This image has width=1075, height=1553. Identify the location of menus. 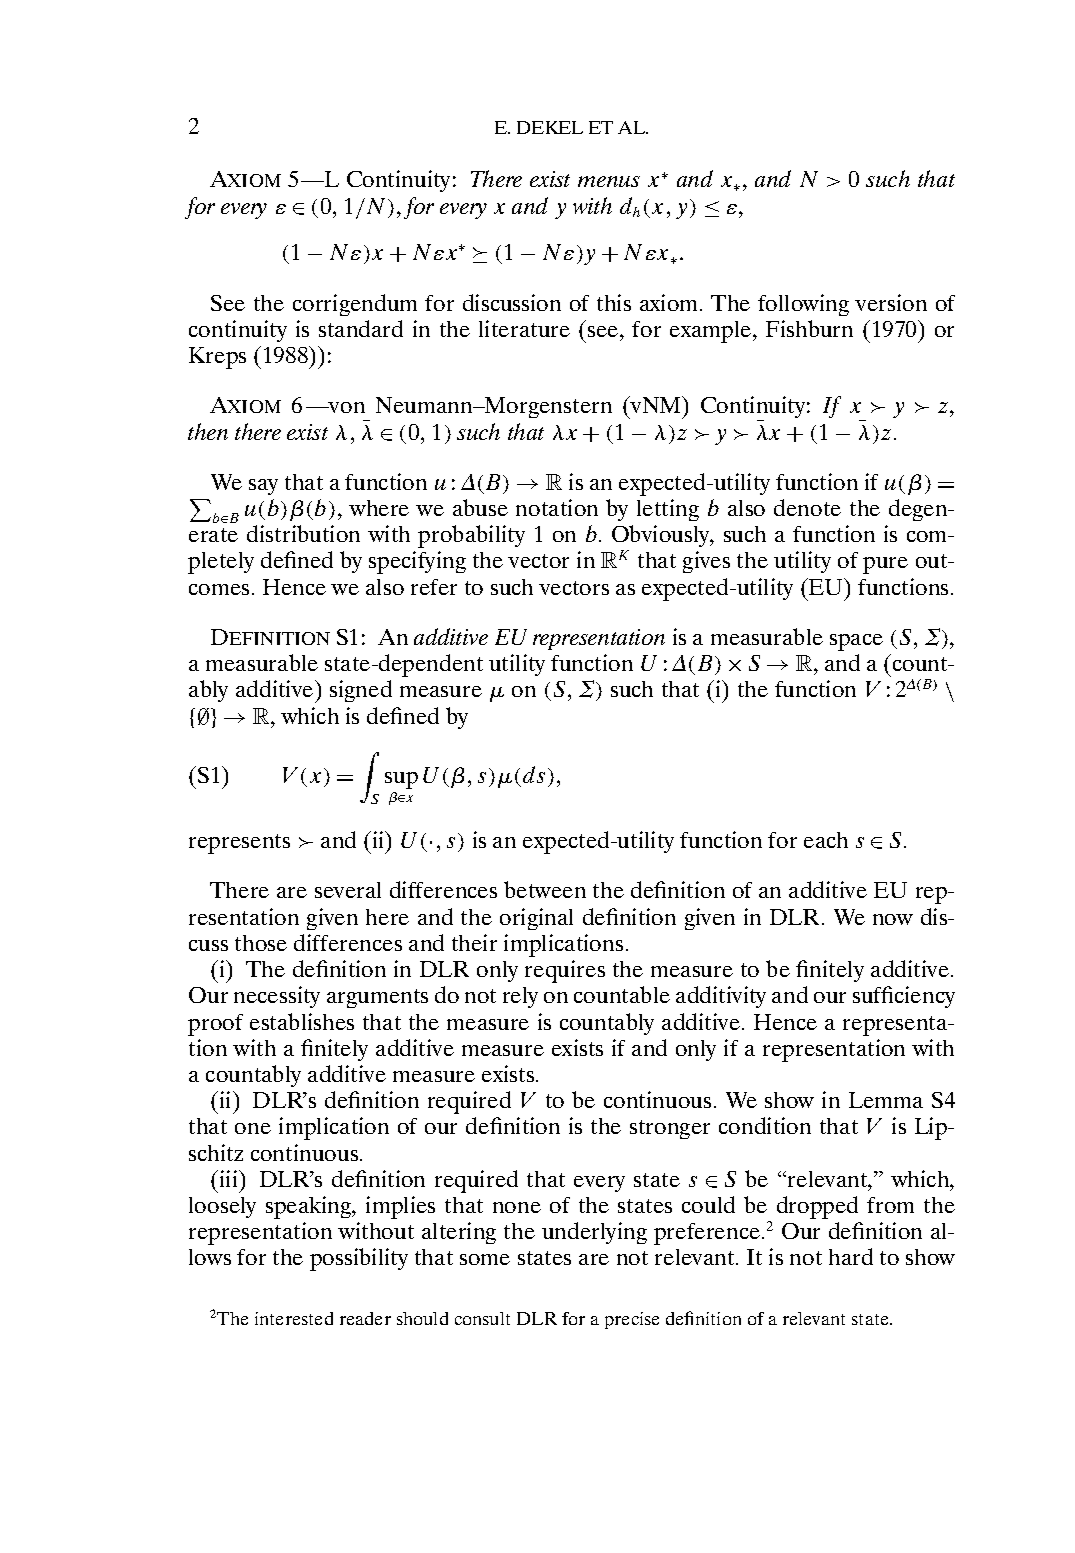
(609, 181).
